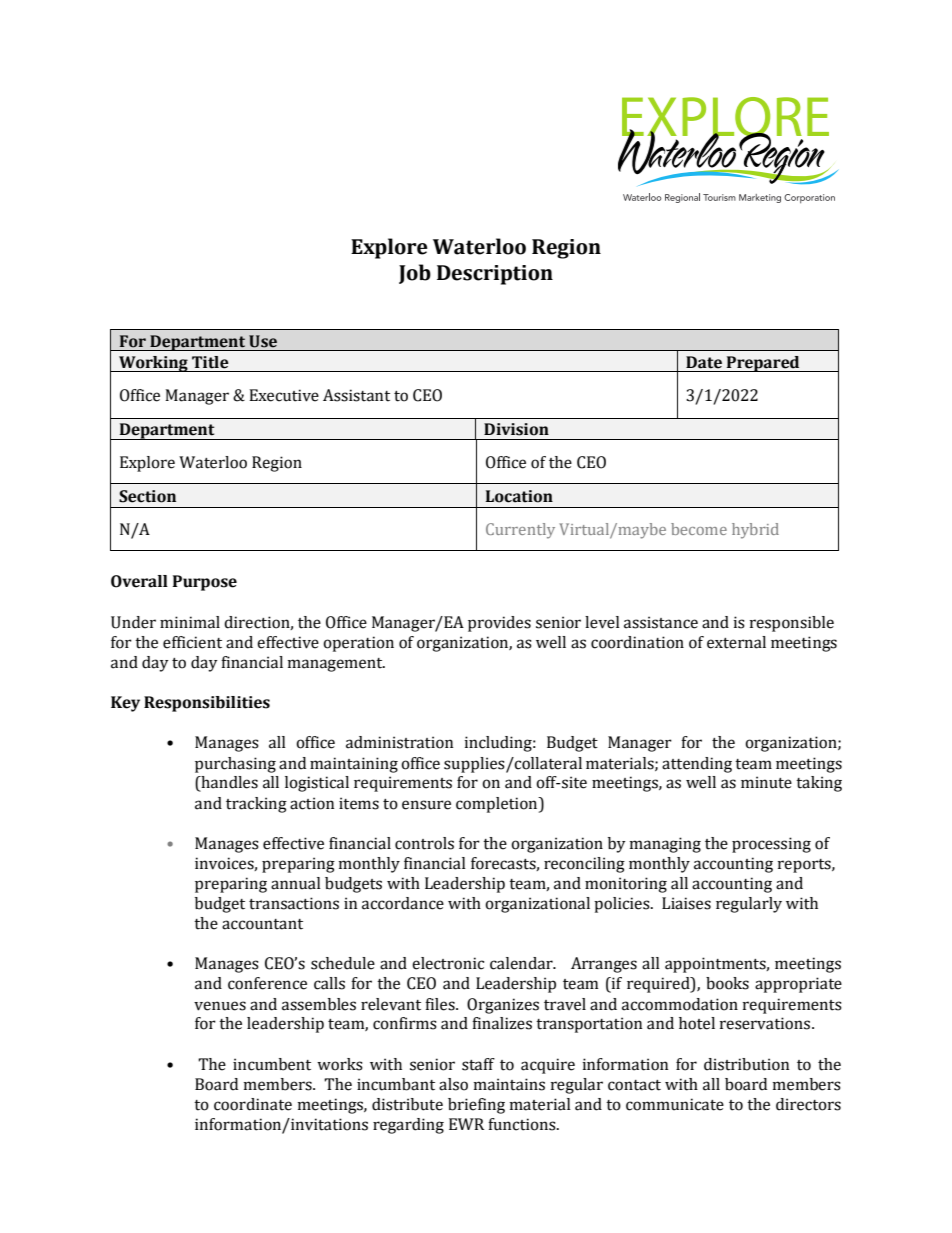  Describe the element at coordinates (399, 742) in the screenshot. I see `administration` at that location.
